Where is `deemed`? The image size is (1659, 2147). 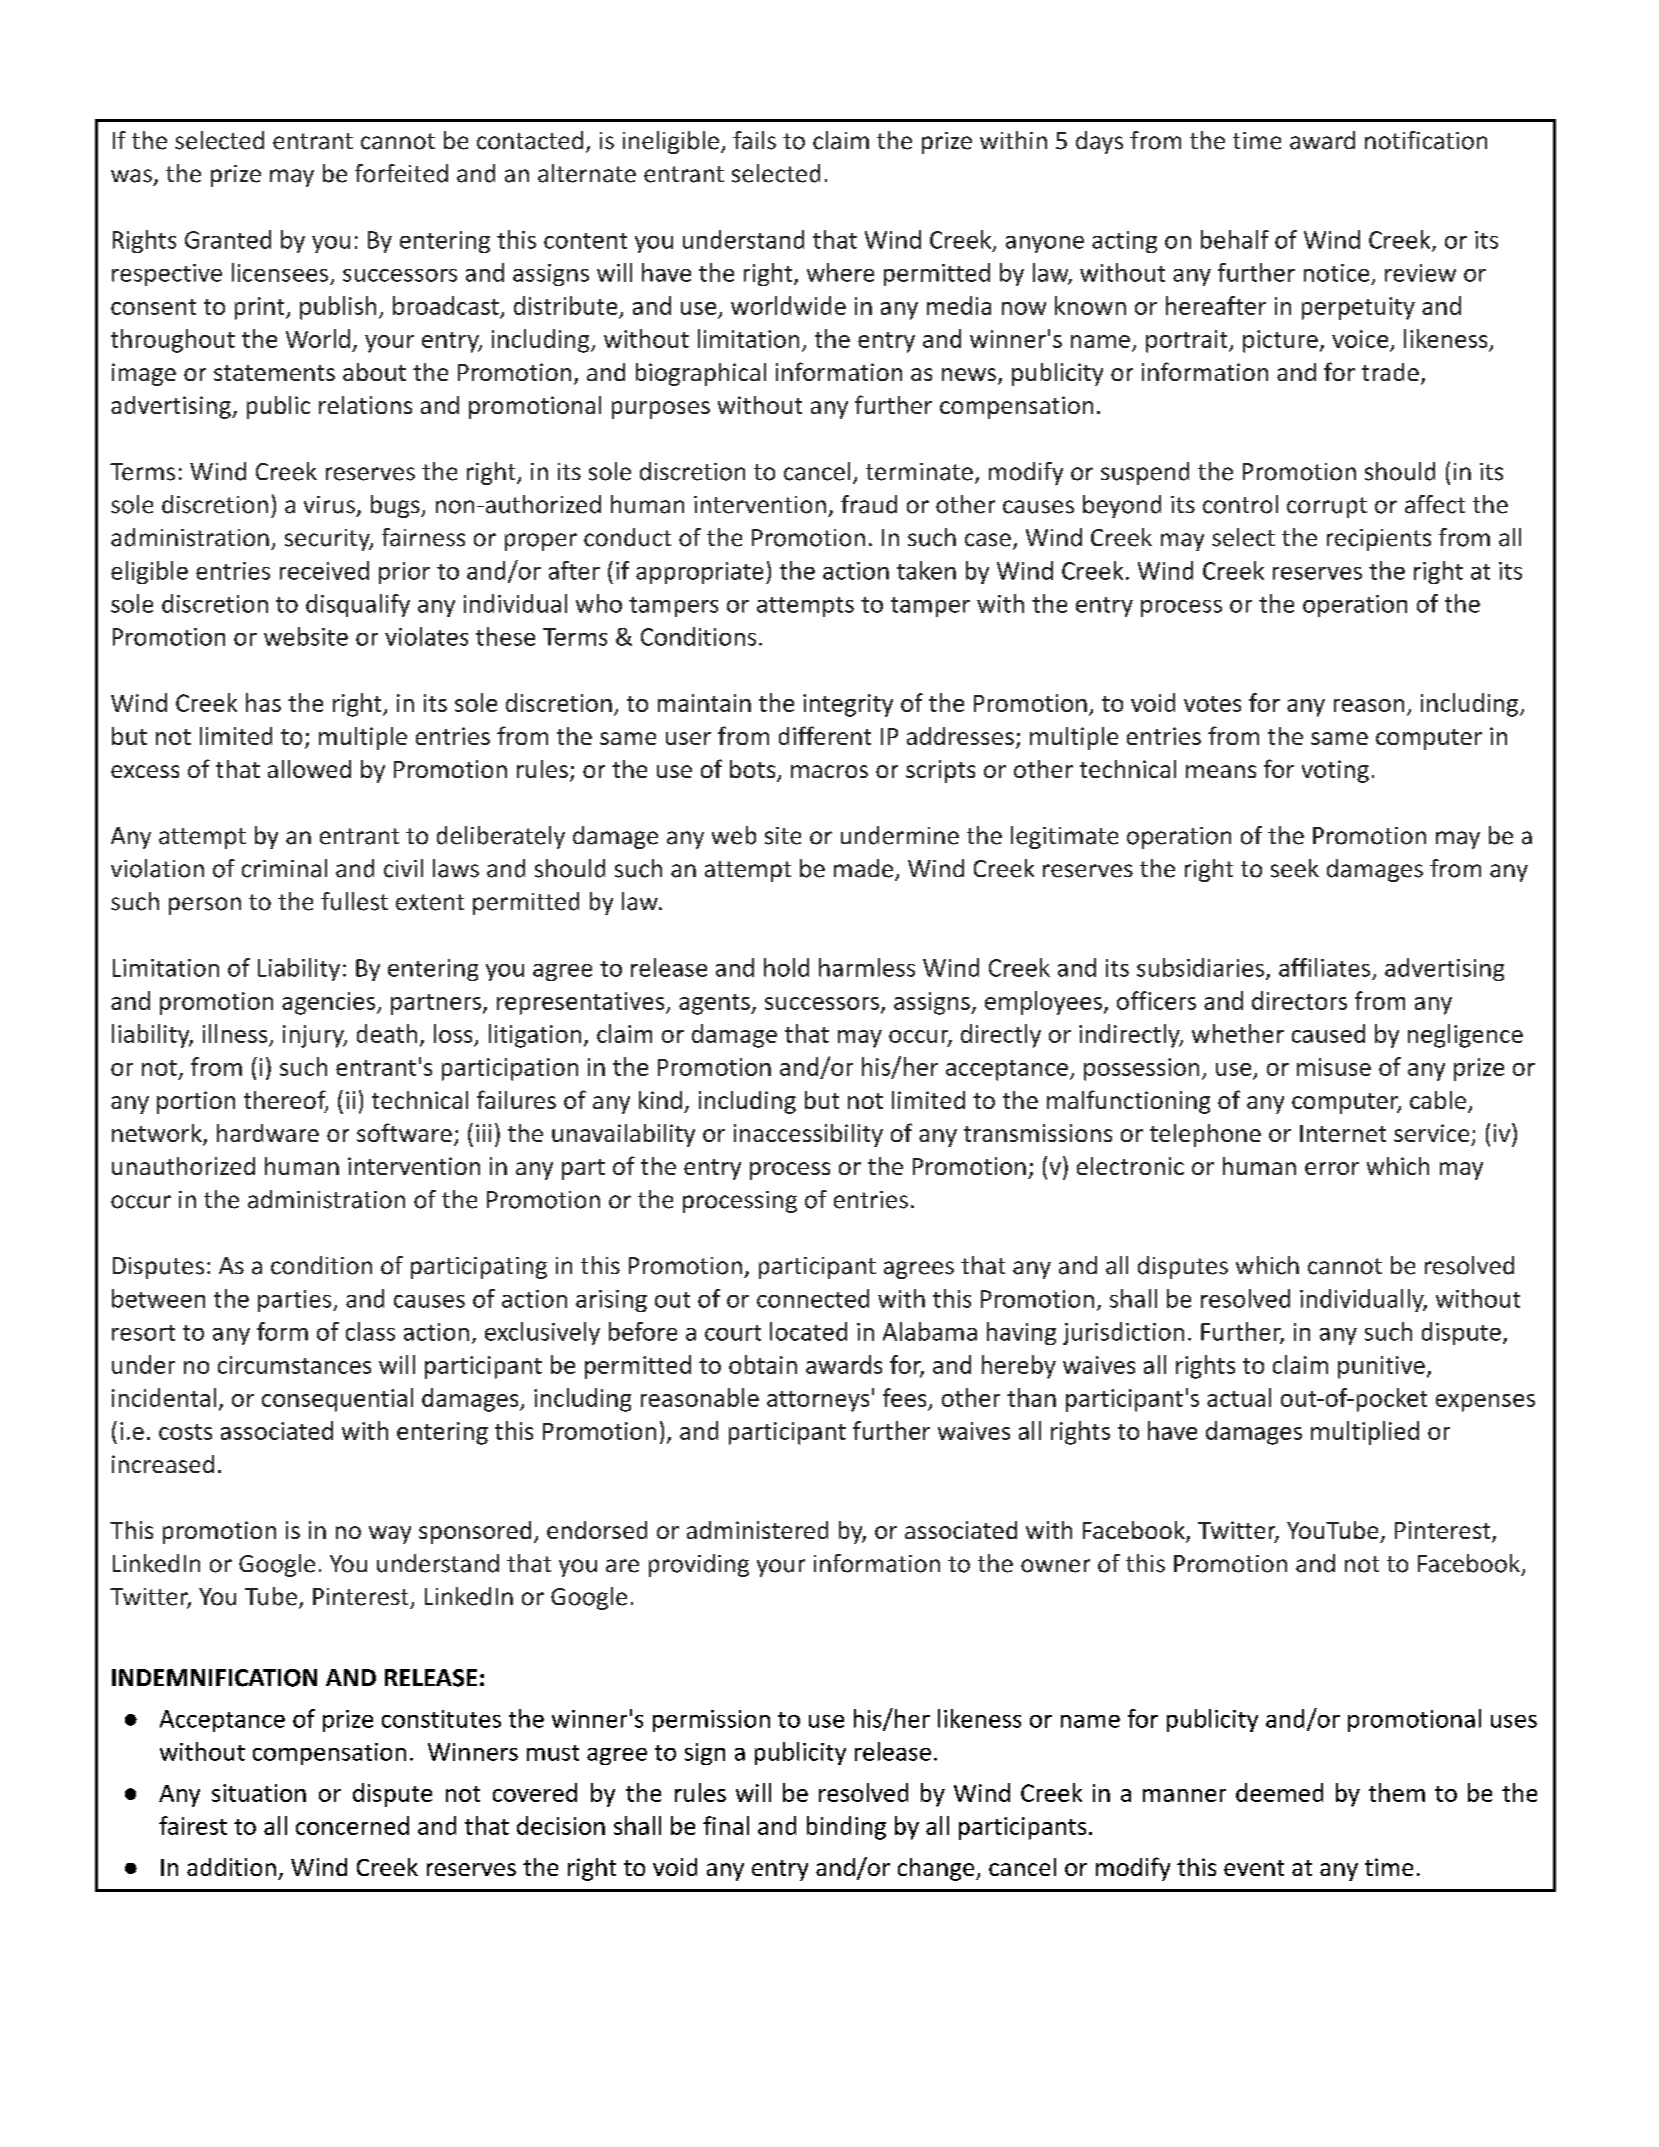 deemed is located at coordinates (1279, 1792).
